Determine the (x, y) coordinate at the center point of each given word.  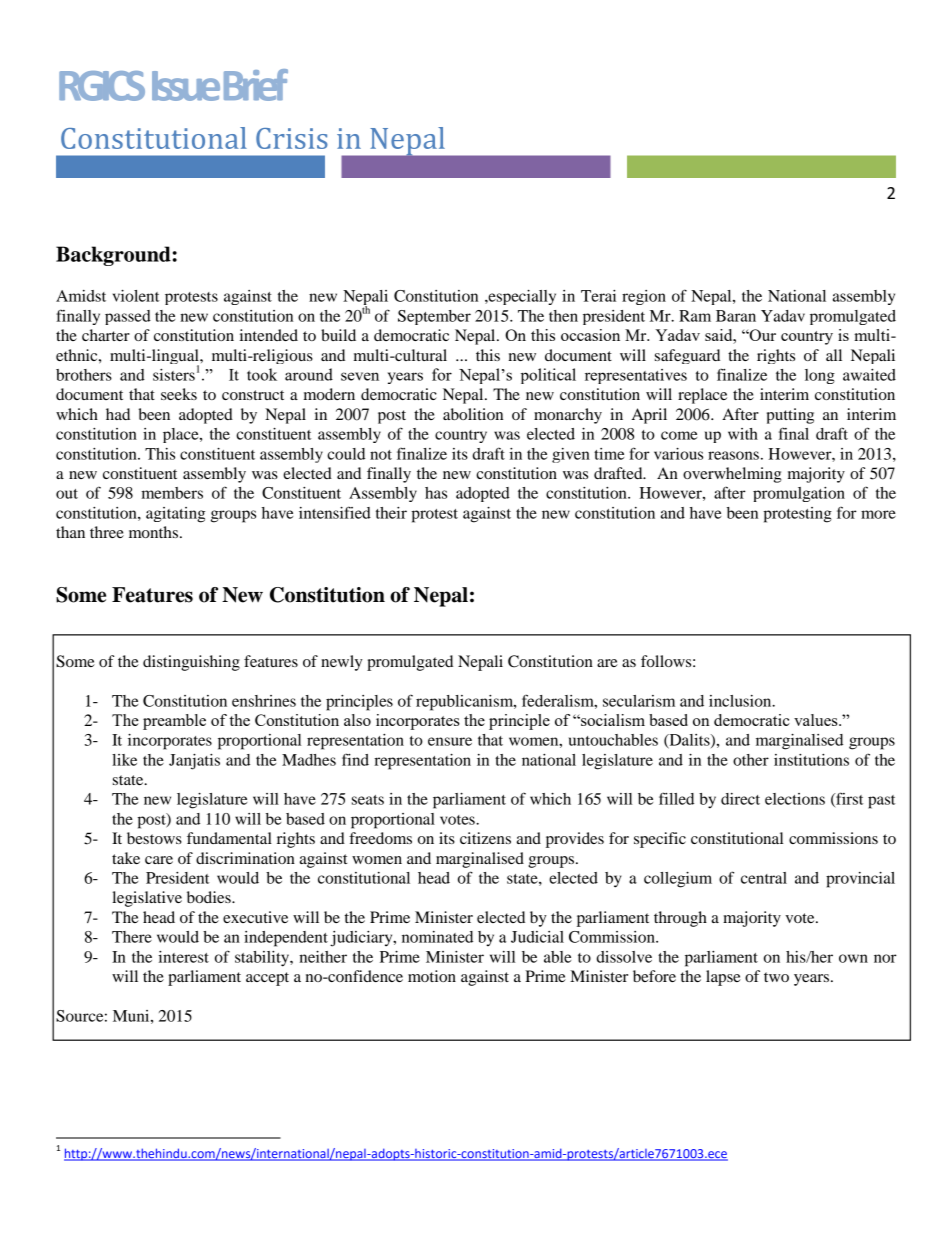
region (644, 297)
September (434, 317)
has (436, 493)
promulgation (799, 494)
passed (128, 317)
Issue (186, 86)
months (155, 532)
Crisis (292, 138)
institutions (811, 760)
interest (183, 957)
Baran (736, 316)
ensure (450, 741)
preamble (174, 722)
